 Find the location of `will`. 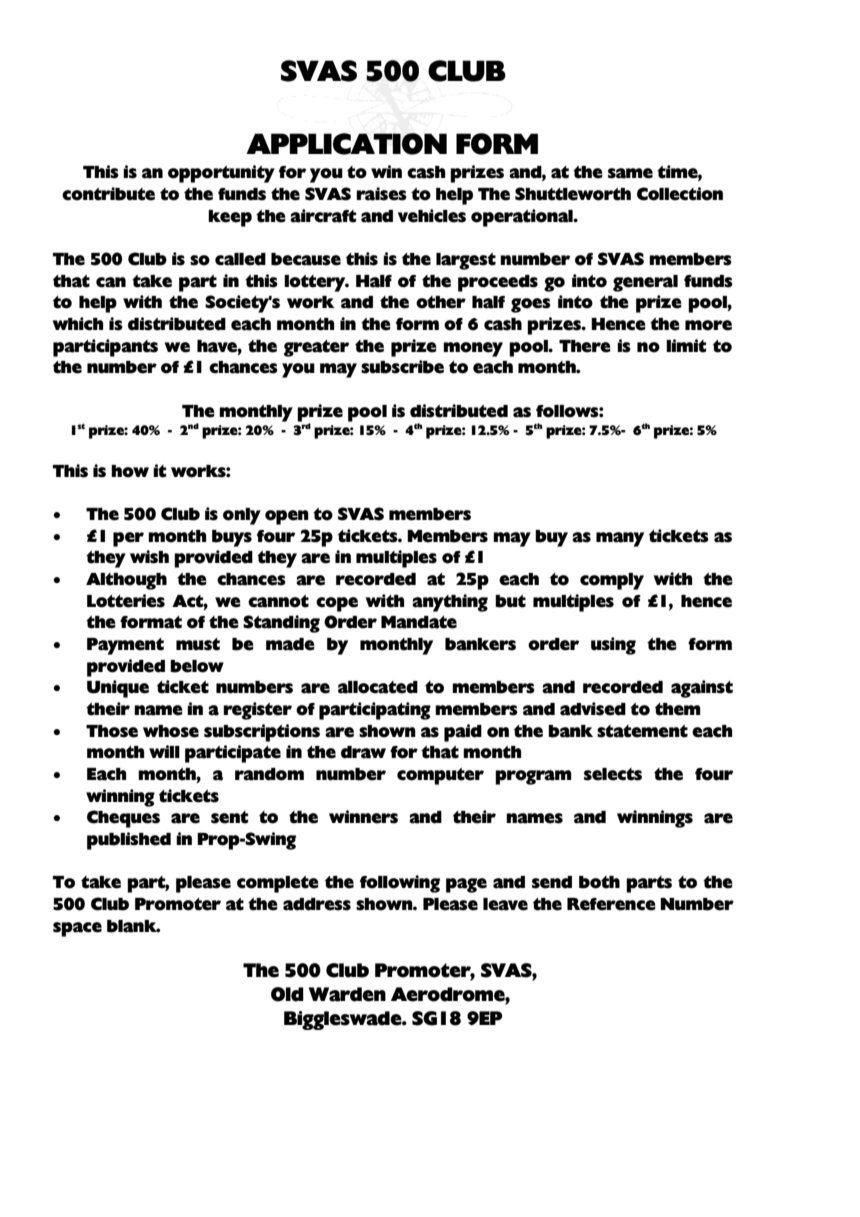

will is located at coordinates (164, 751).
